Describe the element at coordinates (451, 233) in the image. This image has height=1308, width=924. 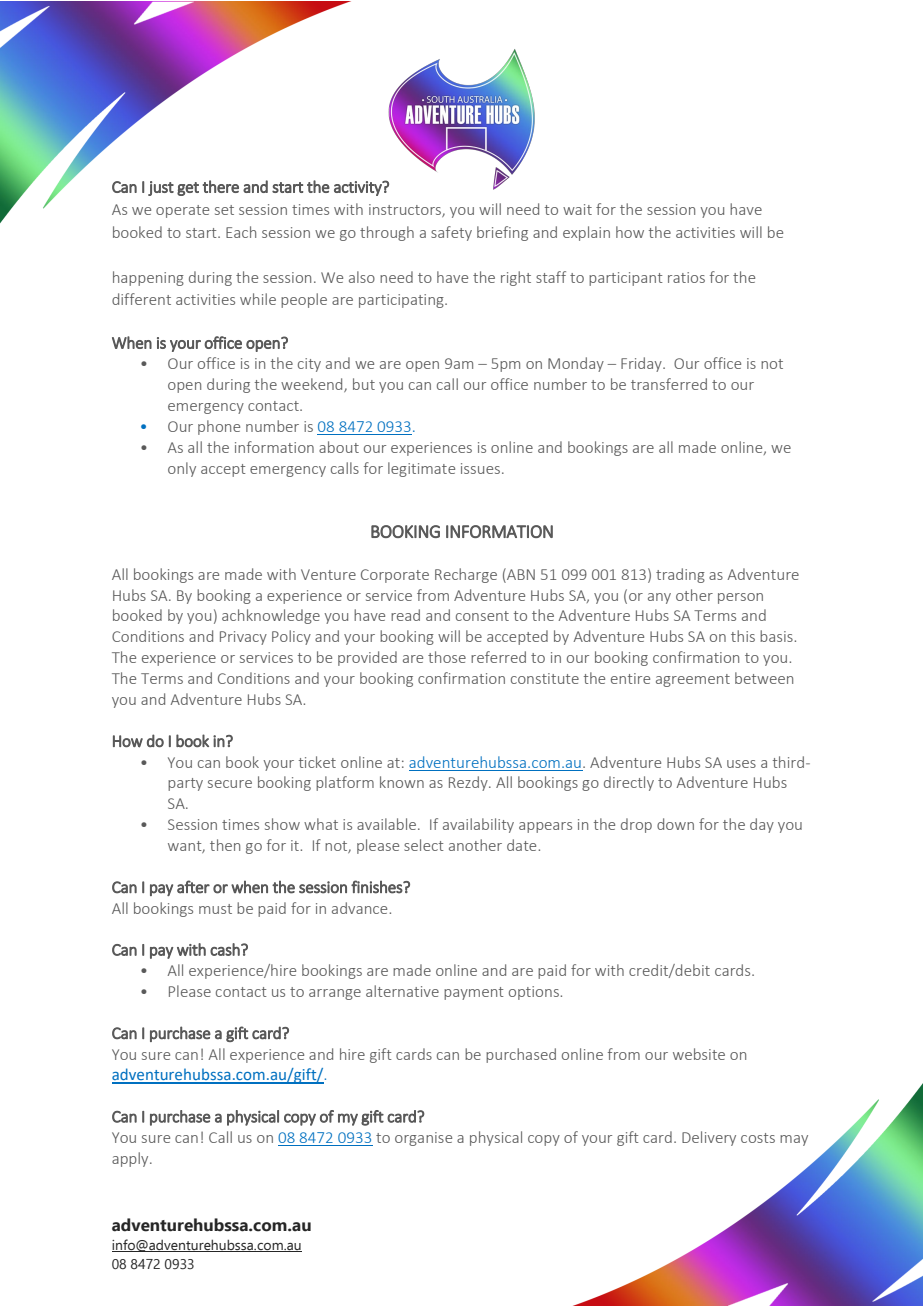
I see `safety` at that location.
